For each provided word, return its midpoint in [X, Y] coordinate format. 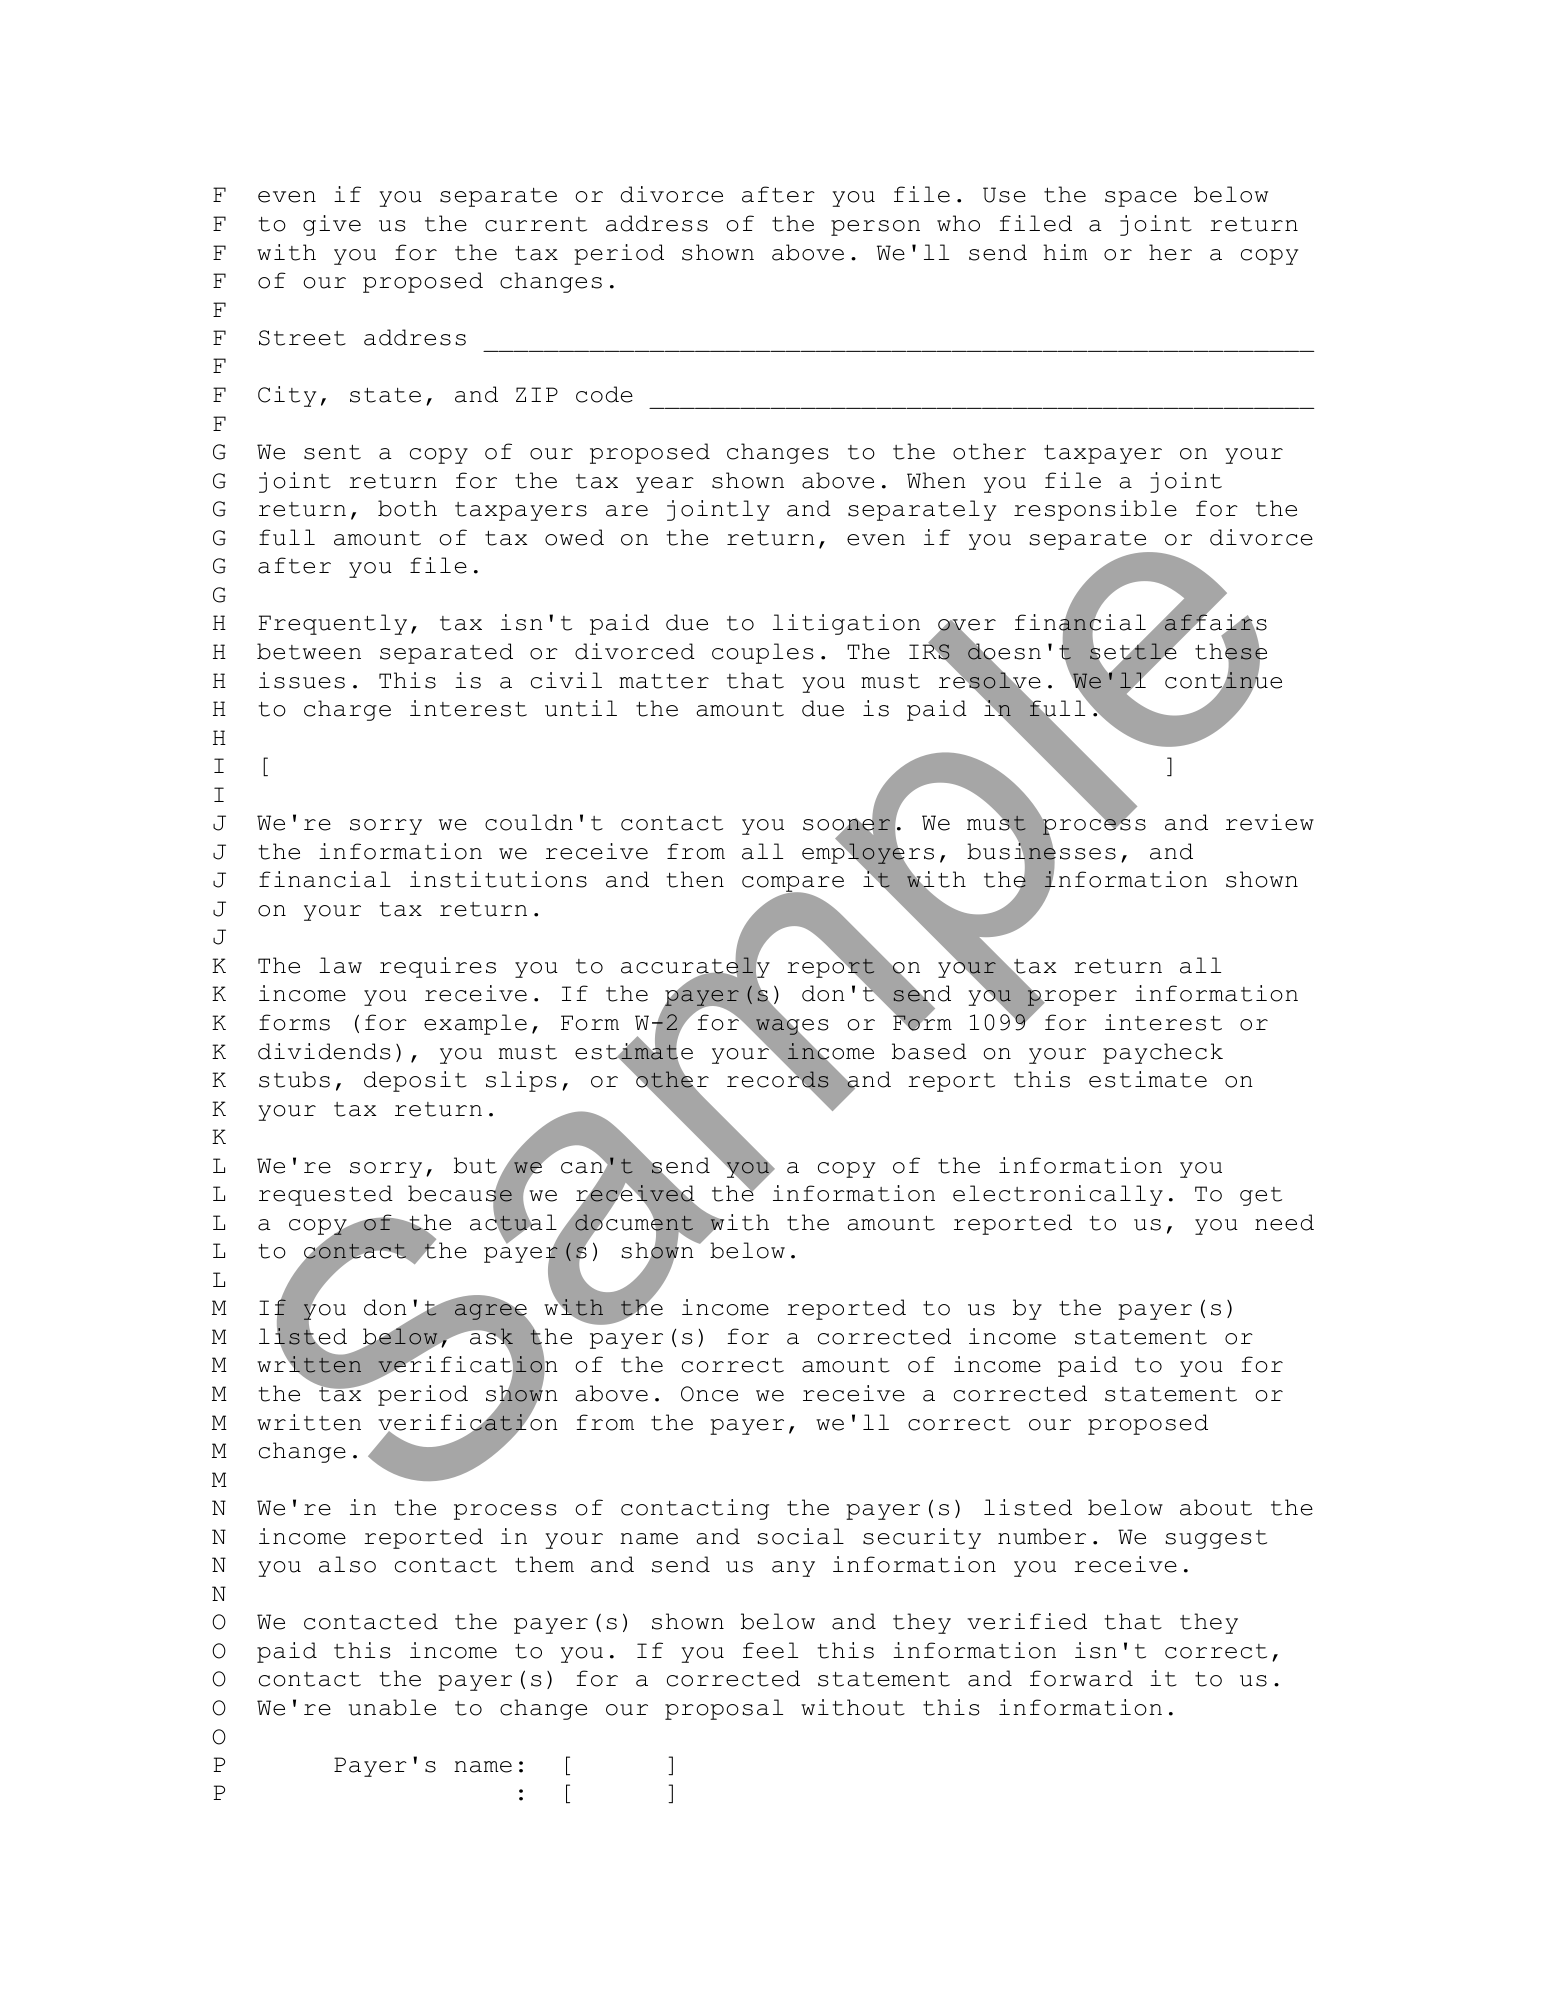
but [475, 1165]
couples [763, 653]
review [1270, 822]
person [875, 228]
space [1141, 199]
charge [347, 710]
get [1261, 1196]
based [929, 1051]
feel [770, 1650]
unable [392, 1707]
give [332, 225]
